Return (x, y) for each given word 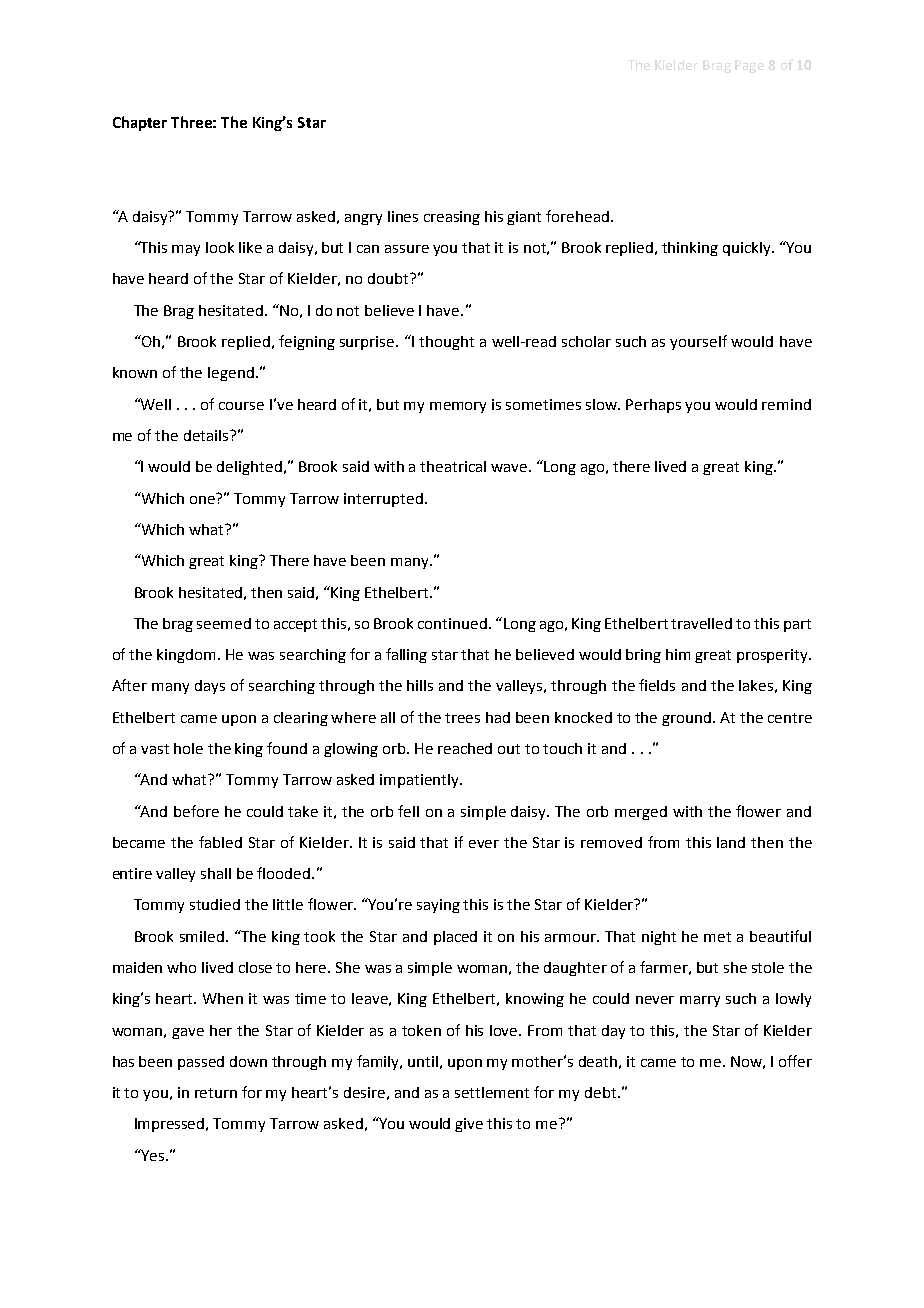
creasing (452, 218)
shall (216, 873)
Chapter (140, 123)
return (216, 1093)
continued (452, 623)
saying (438, 906)
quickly (748, 249)
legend (231, 374)
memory (458, 407)
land (731, 842)
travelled (701, 623)
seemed (224, 623)
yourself (698, 342)
